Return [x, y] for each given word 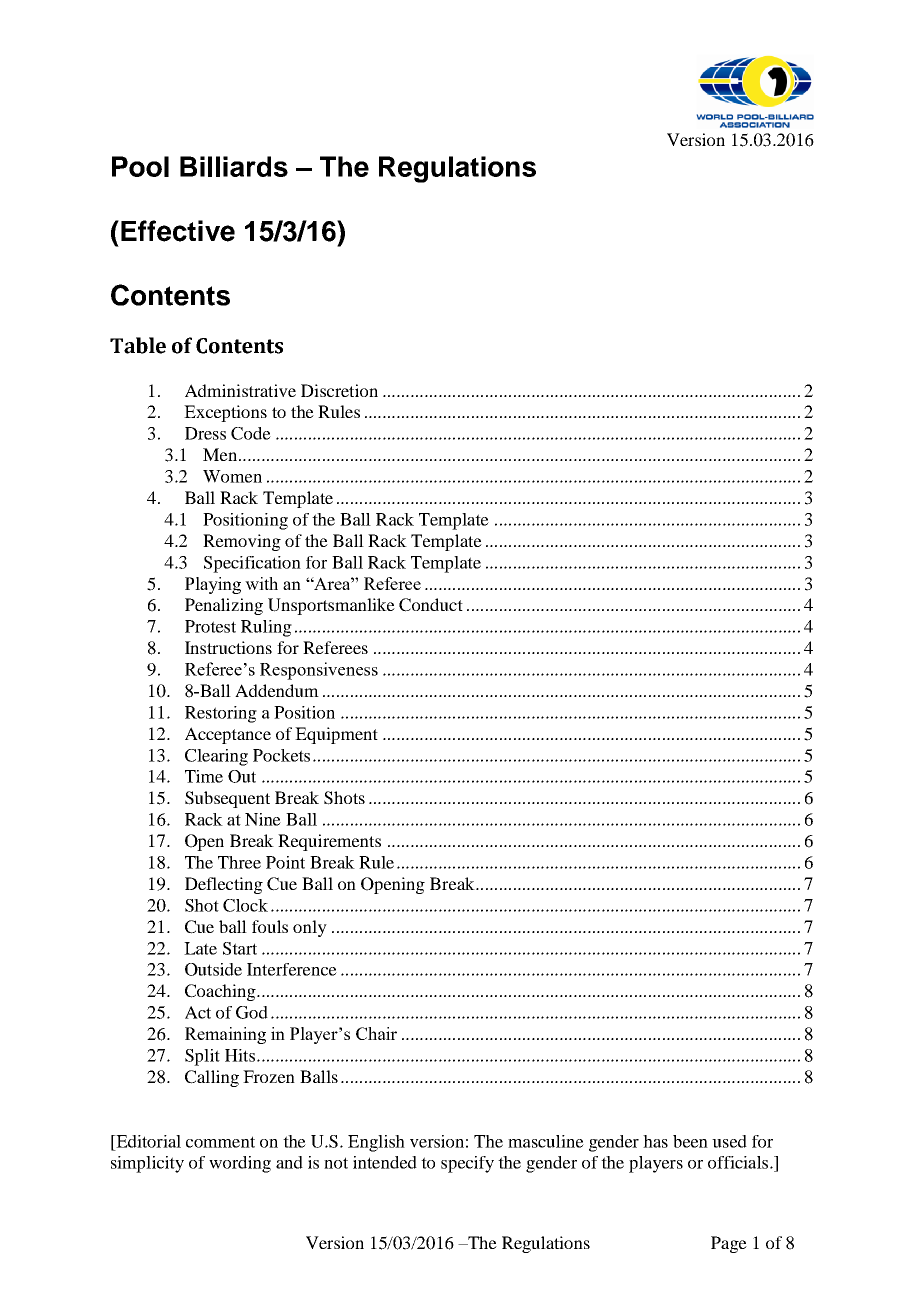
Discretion [339, 390]
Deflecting [224, 885]
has [655, 1141]
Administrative [240, 390]
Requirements [329, 842]
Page [729, 1244]
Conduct [431, 605]
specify [467, 1164]
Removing [242, 542]
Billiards [234, 166]
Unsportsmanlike [331, 606]
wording [240, 1164]
